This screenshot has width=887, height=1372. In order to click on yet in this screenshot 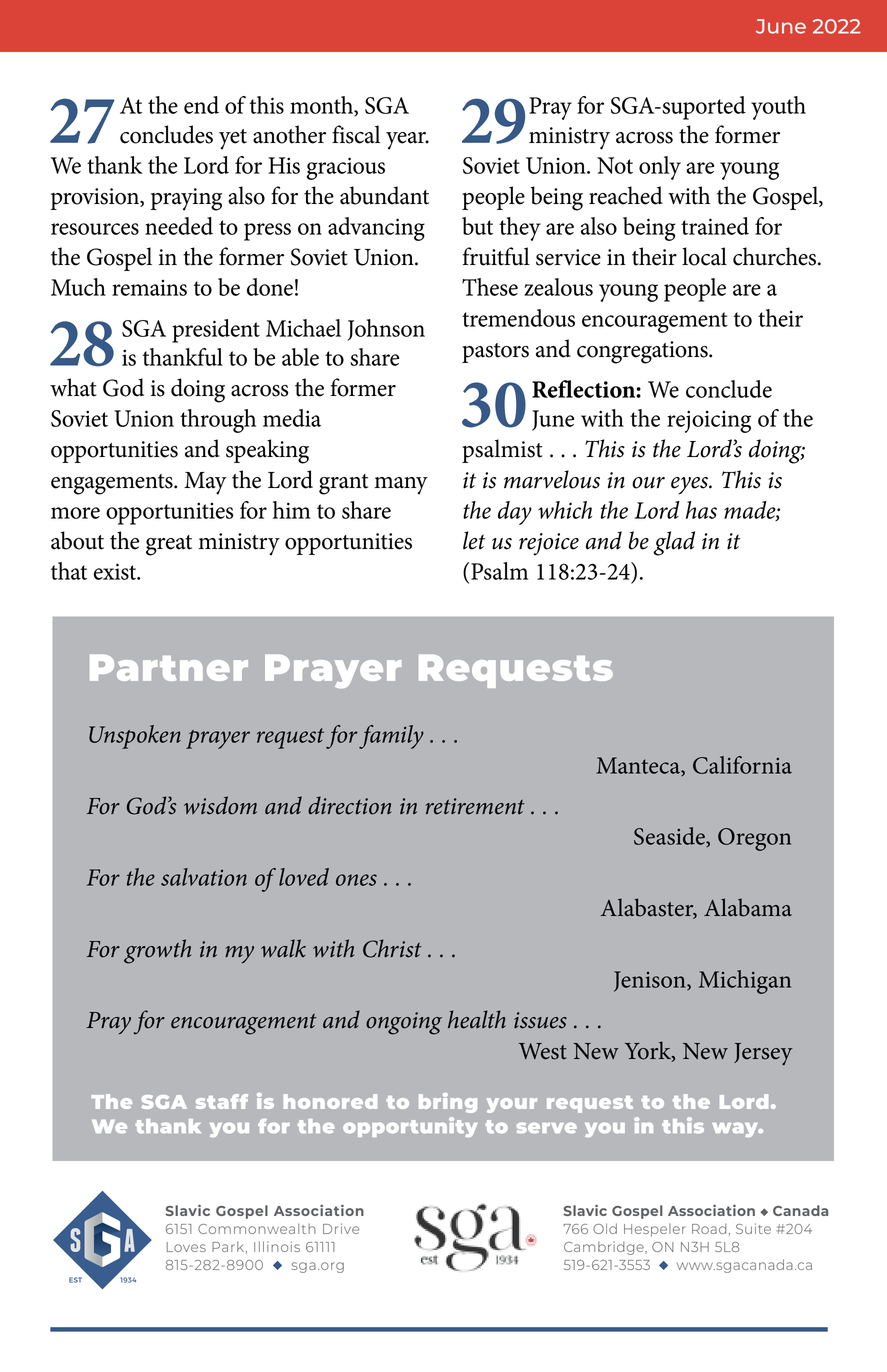, I will do `click(233, 139)`.
